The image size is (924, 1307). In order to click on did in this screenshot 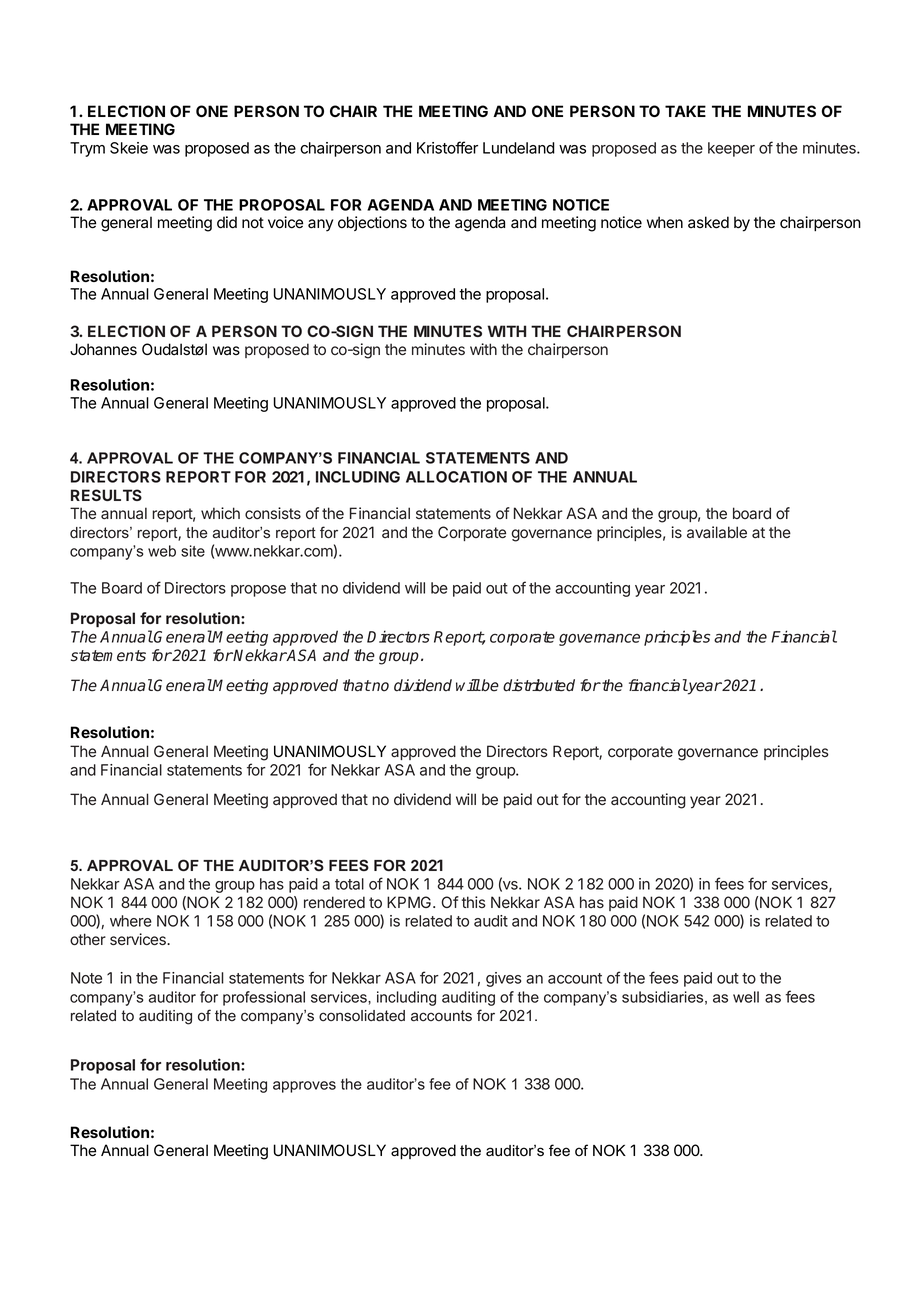, I will do `click(227, 222)`.
